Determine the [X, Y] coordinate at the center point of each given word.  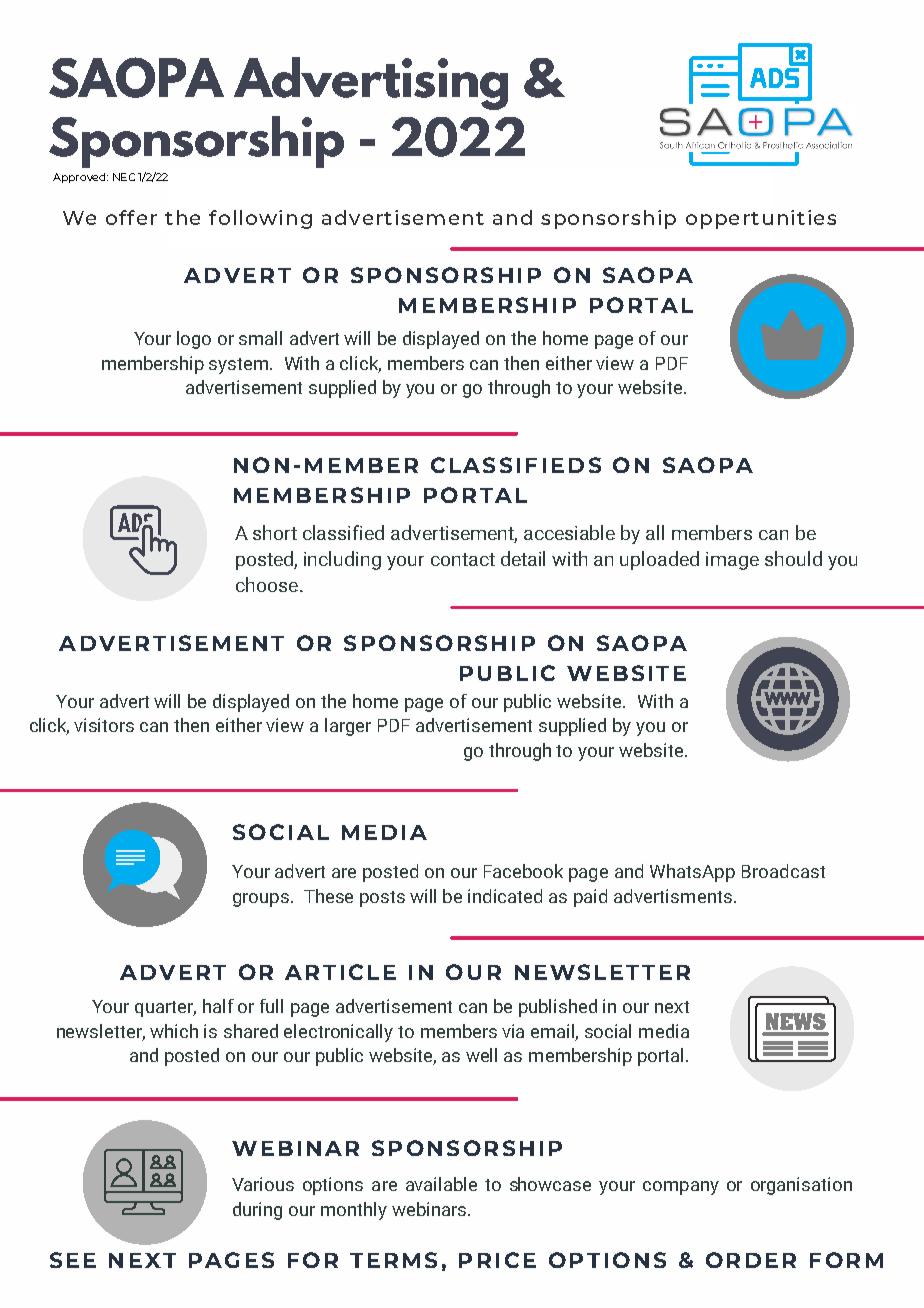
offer [131, 217]
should [793, 558]
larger [348, 727]
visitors [104, 725]
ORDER [751, 1260]
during [257, 1211]
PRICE [497, 1260]
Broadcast [783, 871]
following [260, 219]
